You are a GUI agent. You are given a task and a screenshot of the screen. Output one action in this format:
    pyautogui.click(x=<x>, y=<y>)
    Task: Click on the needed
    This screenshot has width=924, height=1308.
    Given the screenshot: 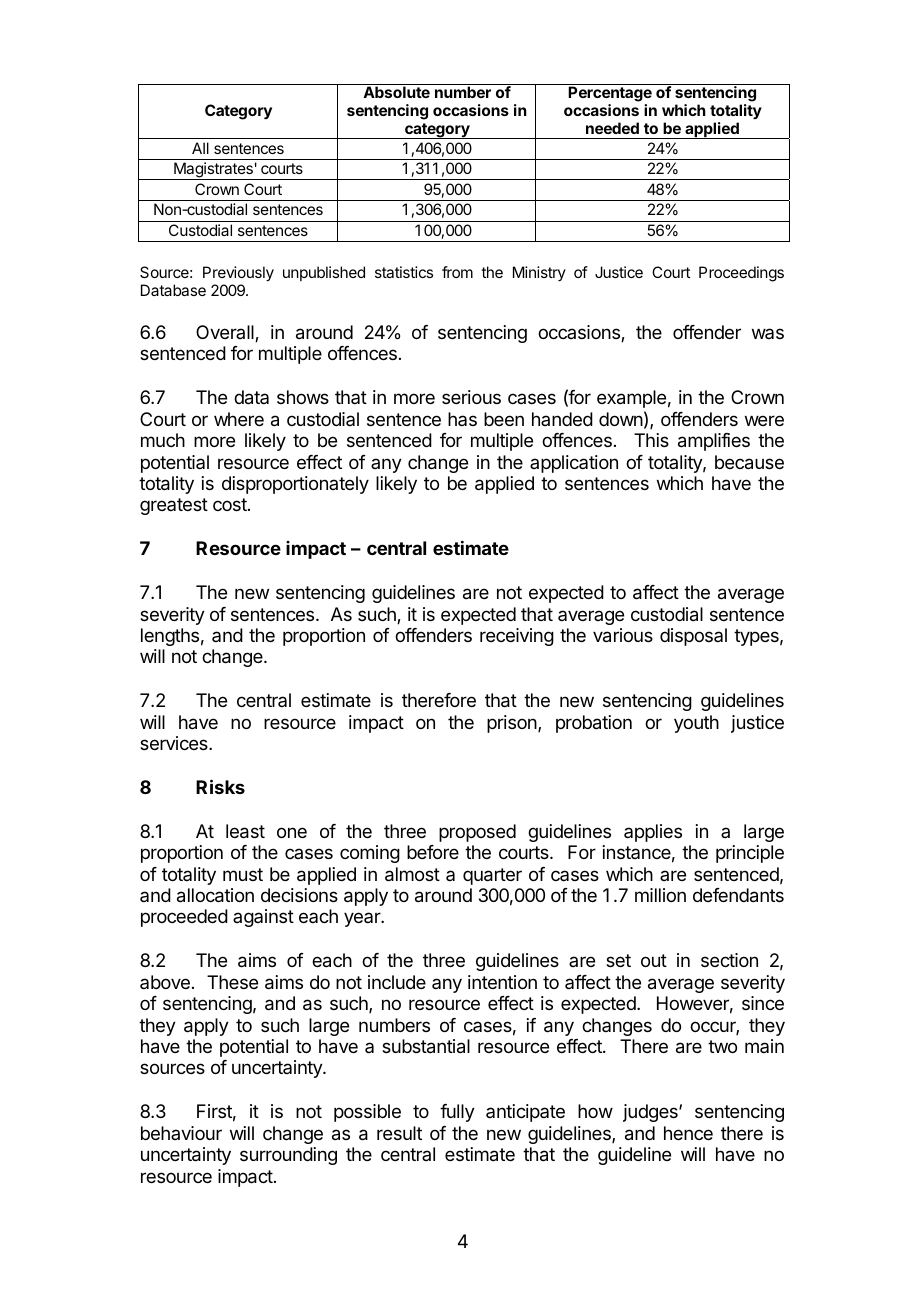 What is the action you would take?
    pyautogui.click(x=612, y=128)
